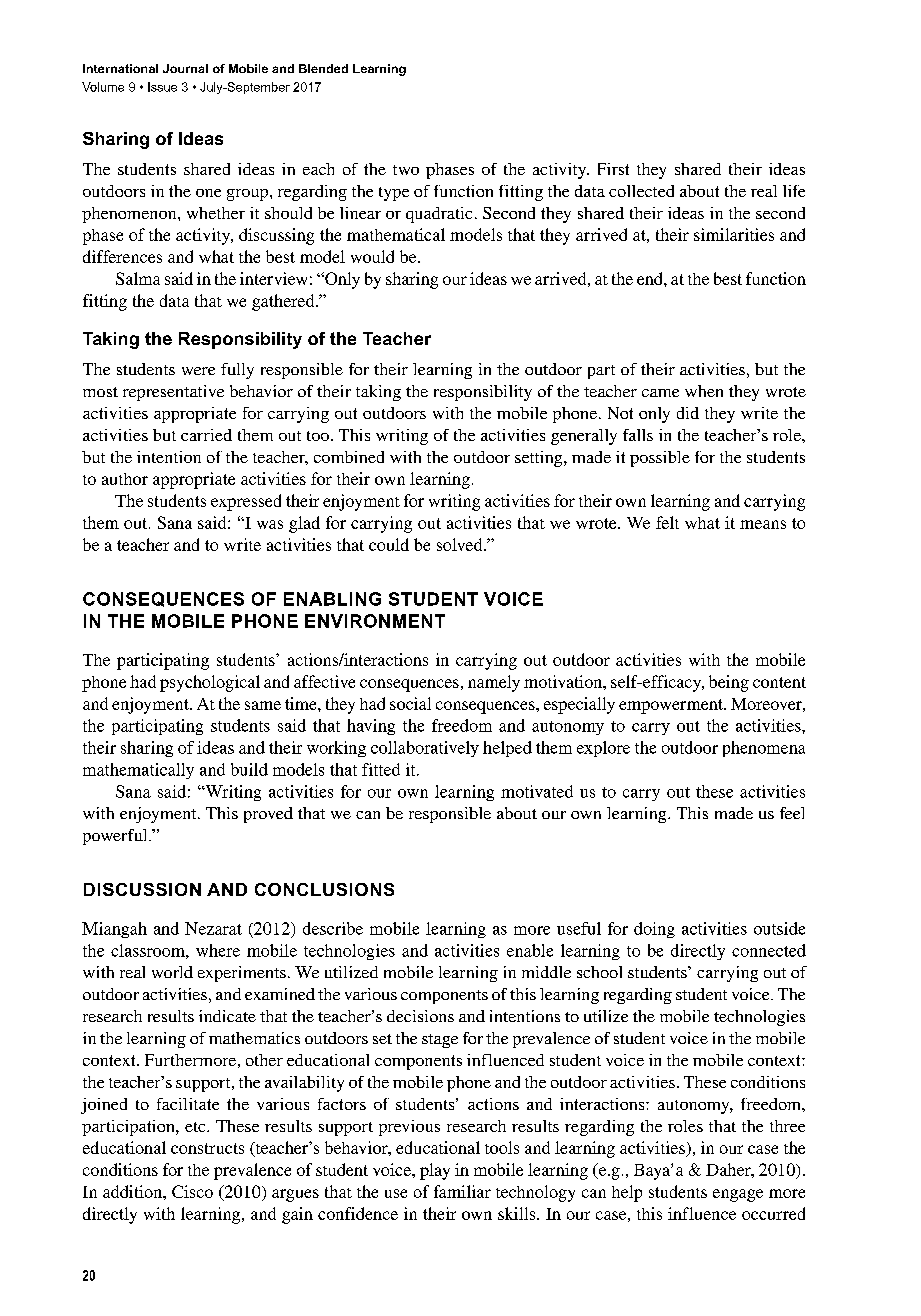  Describe the element at coordinates (192, 1191) in the screenshot. I see `Cisco` at that location.
